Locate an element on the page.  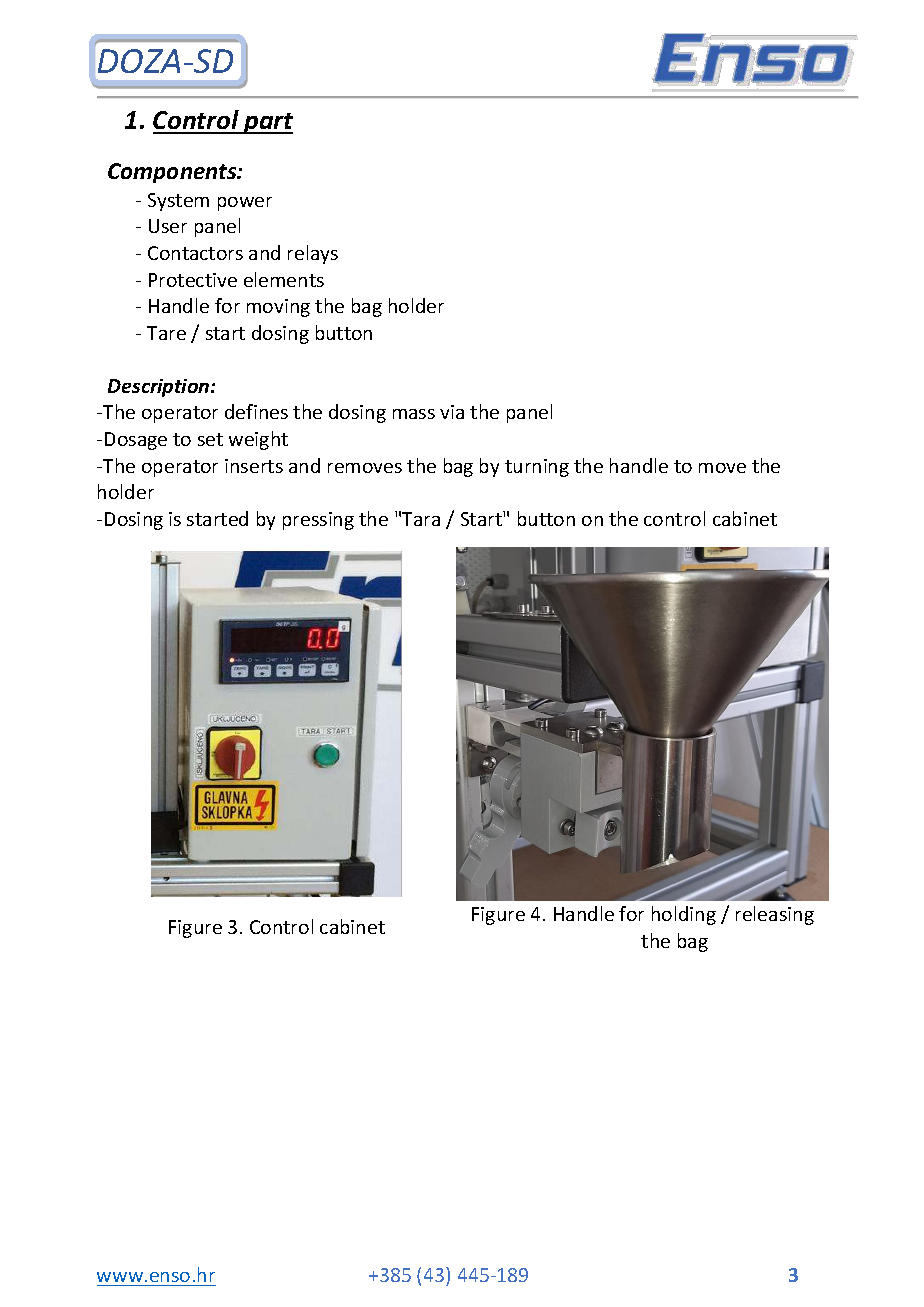
inserts is located at coordinates (254, 466).
